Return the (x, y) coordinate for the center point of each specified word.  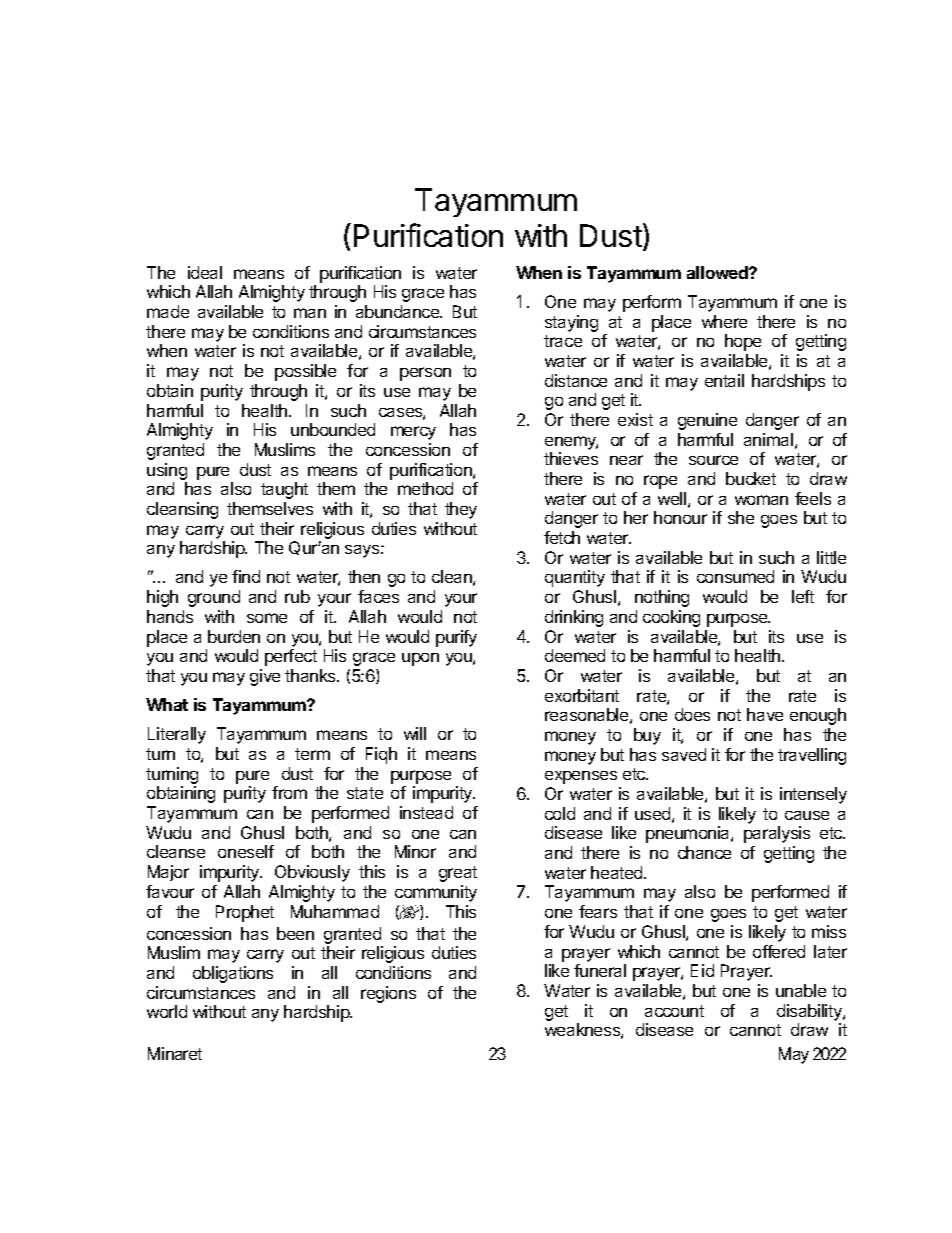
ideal (205, 272)
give (265, 677)
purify (456, 638)
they (461, 510)
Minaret (175, 1053)
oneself (246, 851)
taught (284, 490)
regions (388, 994)
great (458, 874)
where (724, 321)
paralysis (777, 834)
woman (761, 500)
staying (571, 323)
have (765, 714)
